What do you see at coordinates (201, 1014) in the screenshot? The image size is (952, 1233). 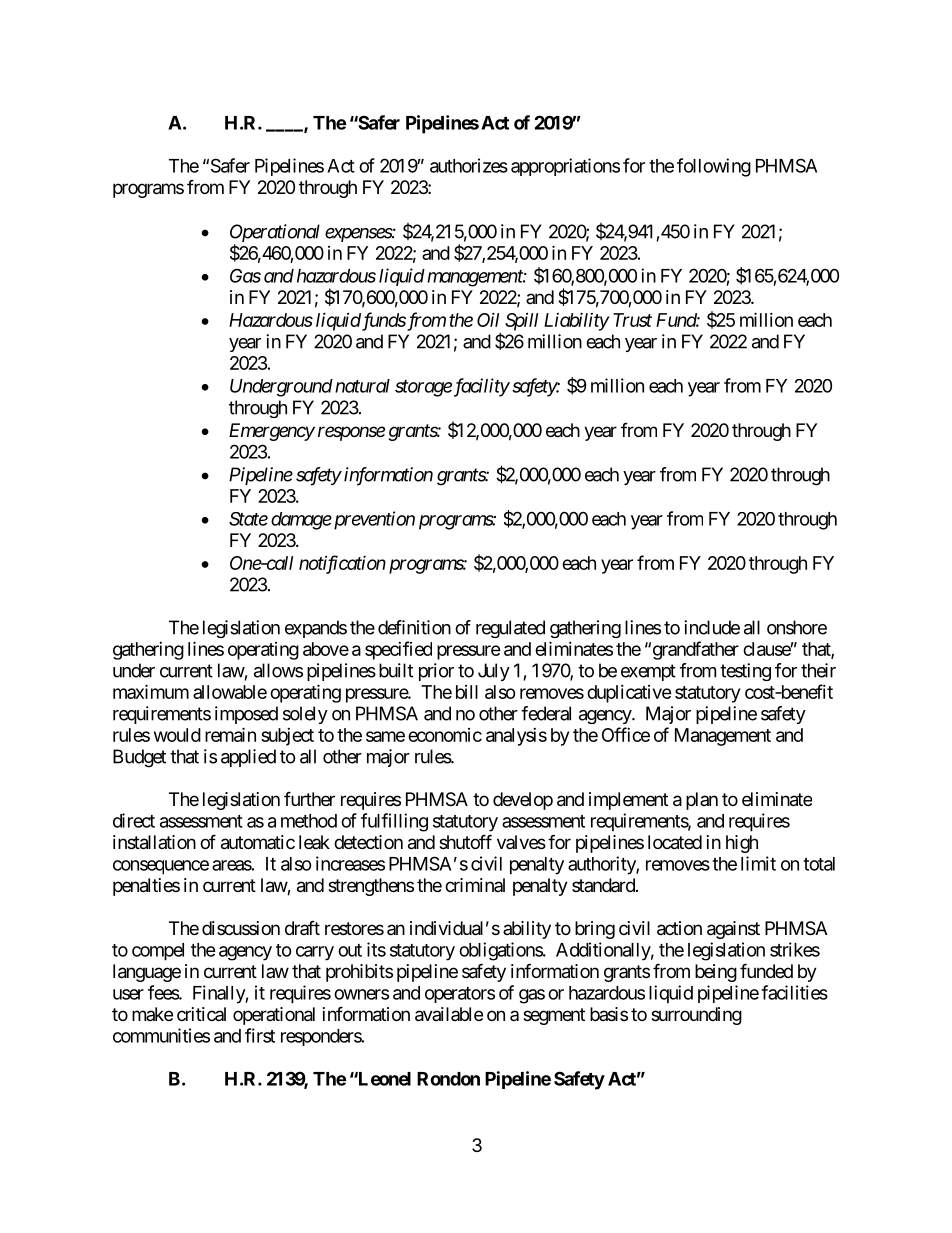 I see `critical` at bounding box center [201, 1014].
